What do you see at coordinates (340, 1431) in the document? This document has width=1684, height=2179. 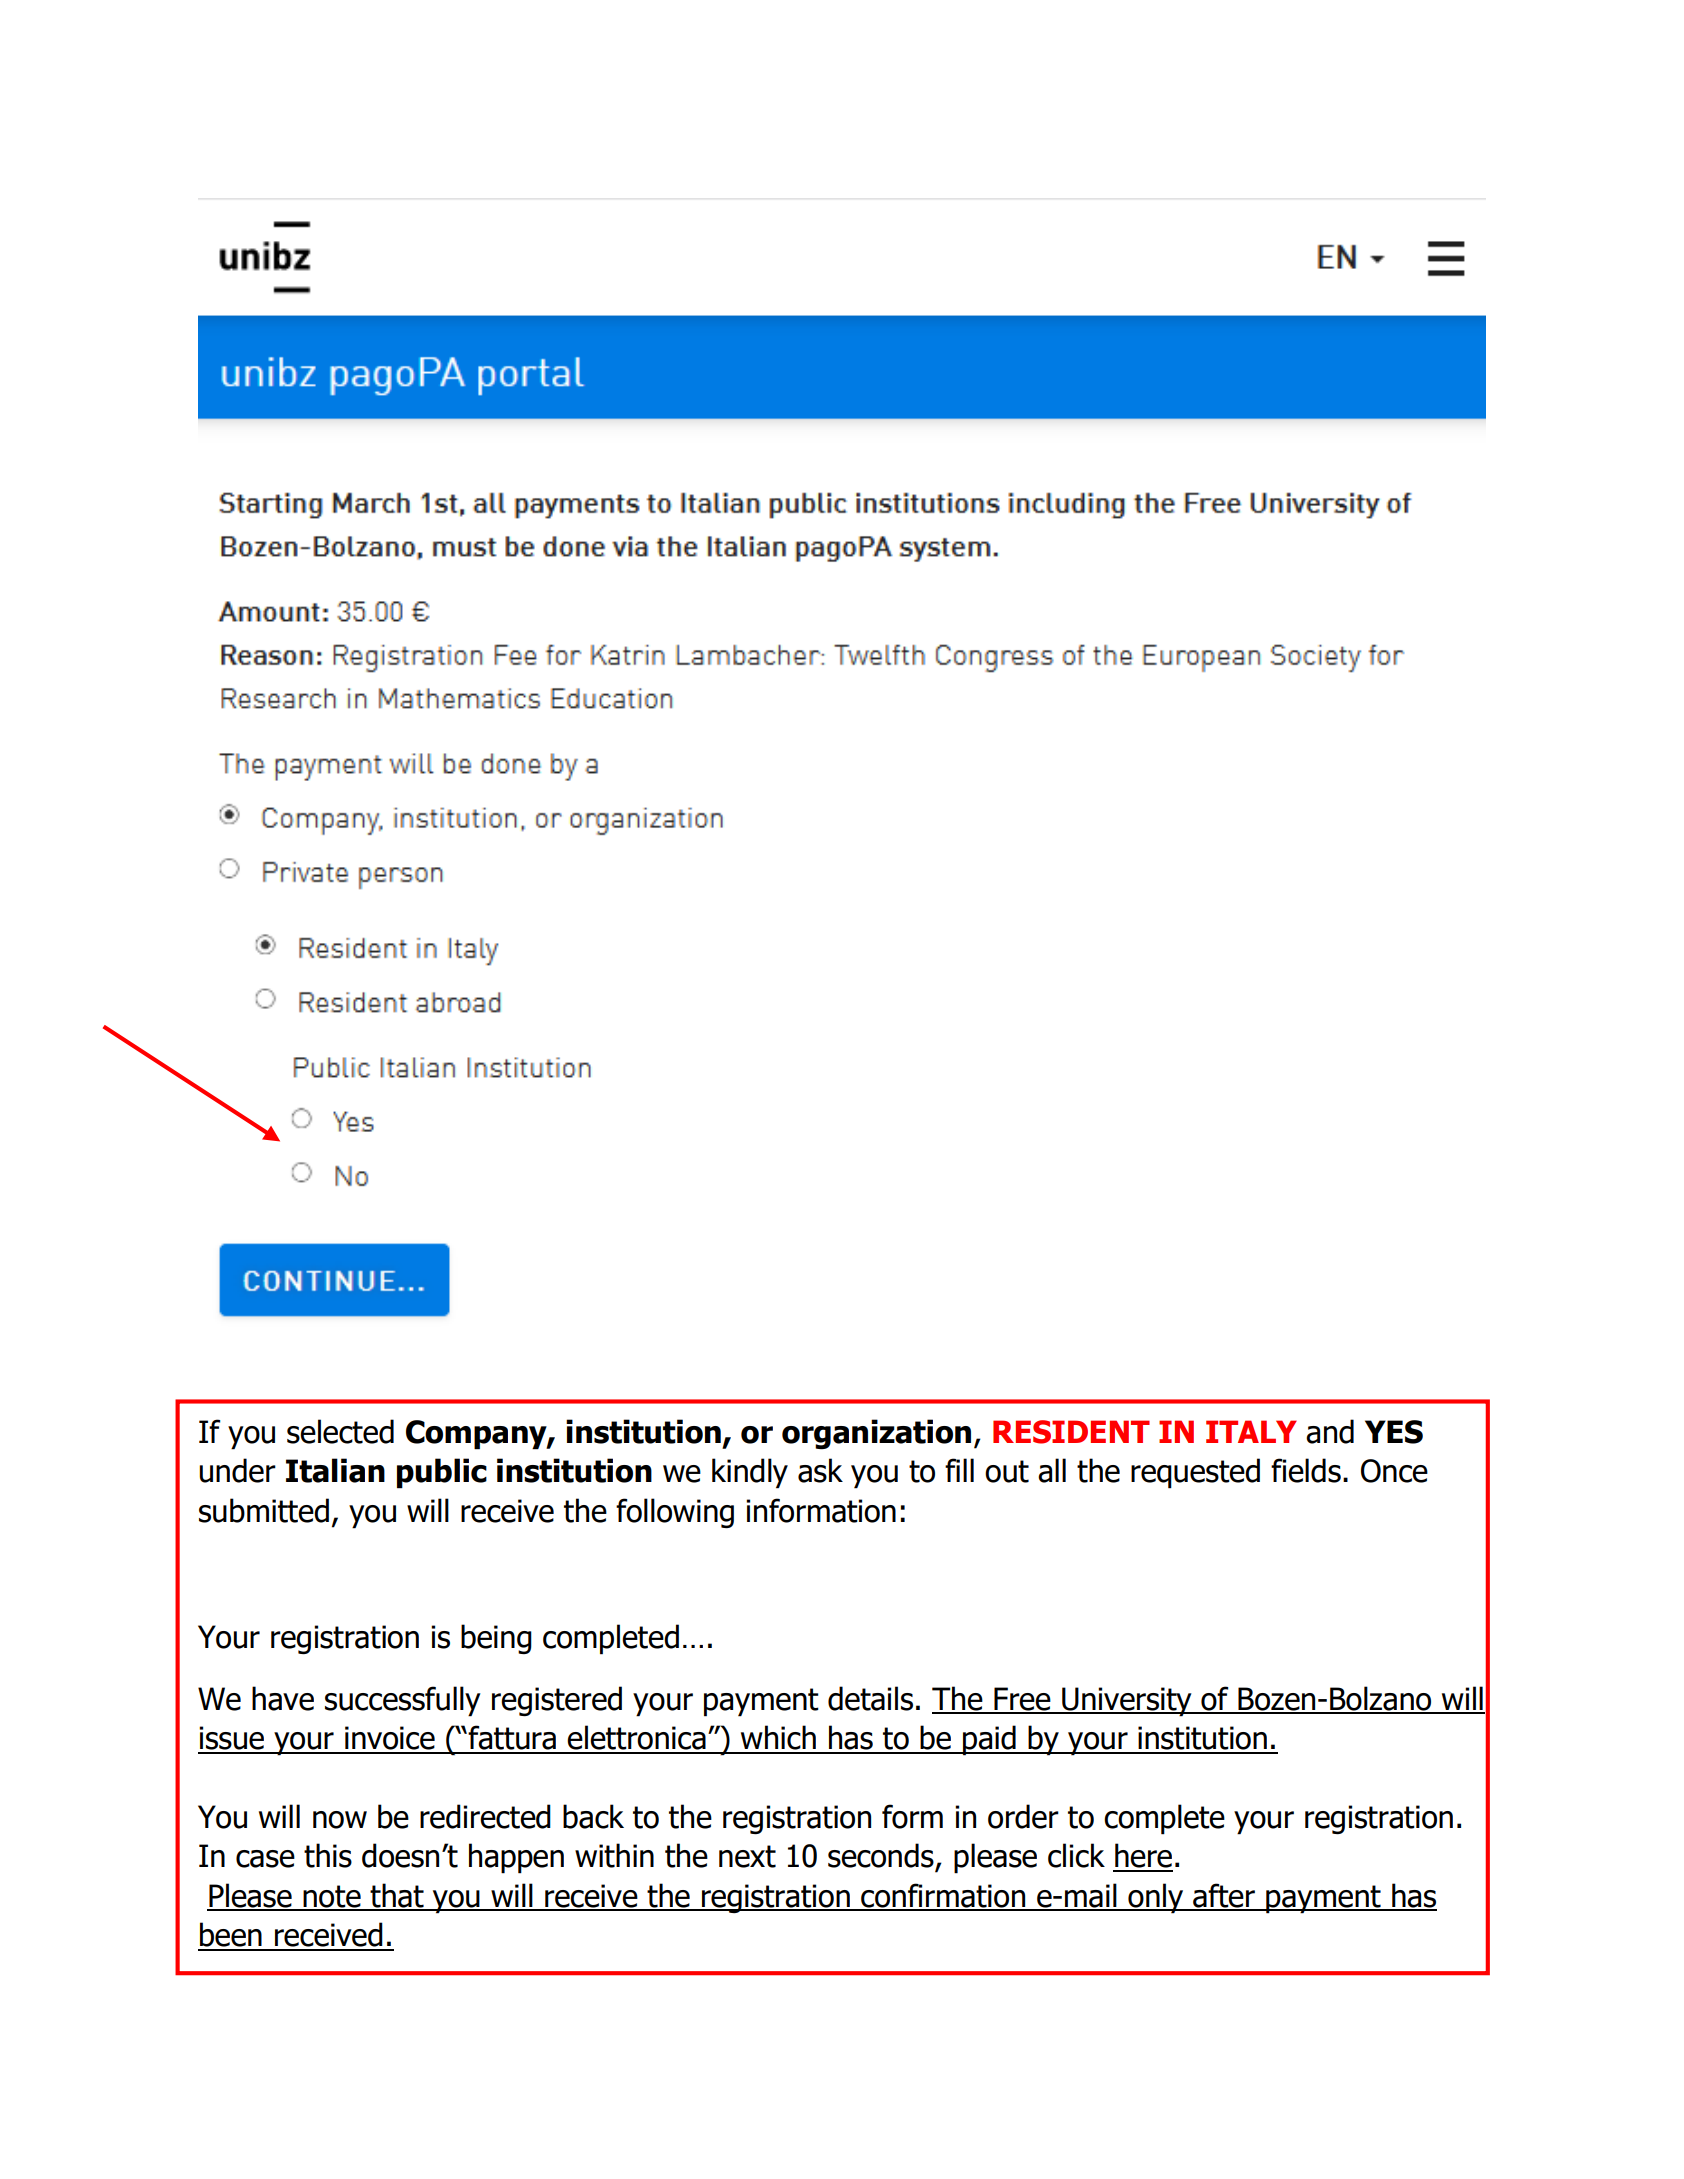 I see `selected` at bounding box center [340, 1431].
